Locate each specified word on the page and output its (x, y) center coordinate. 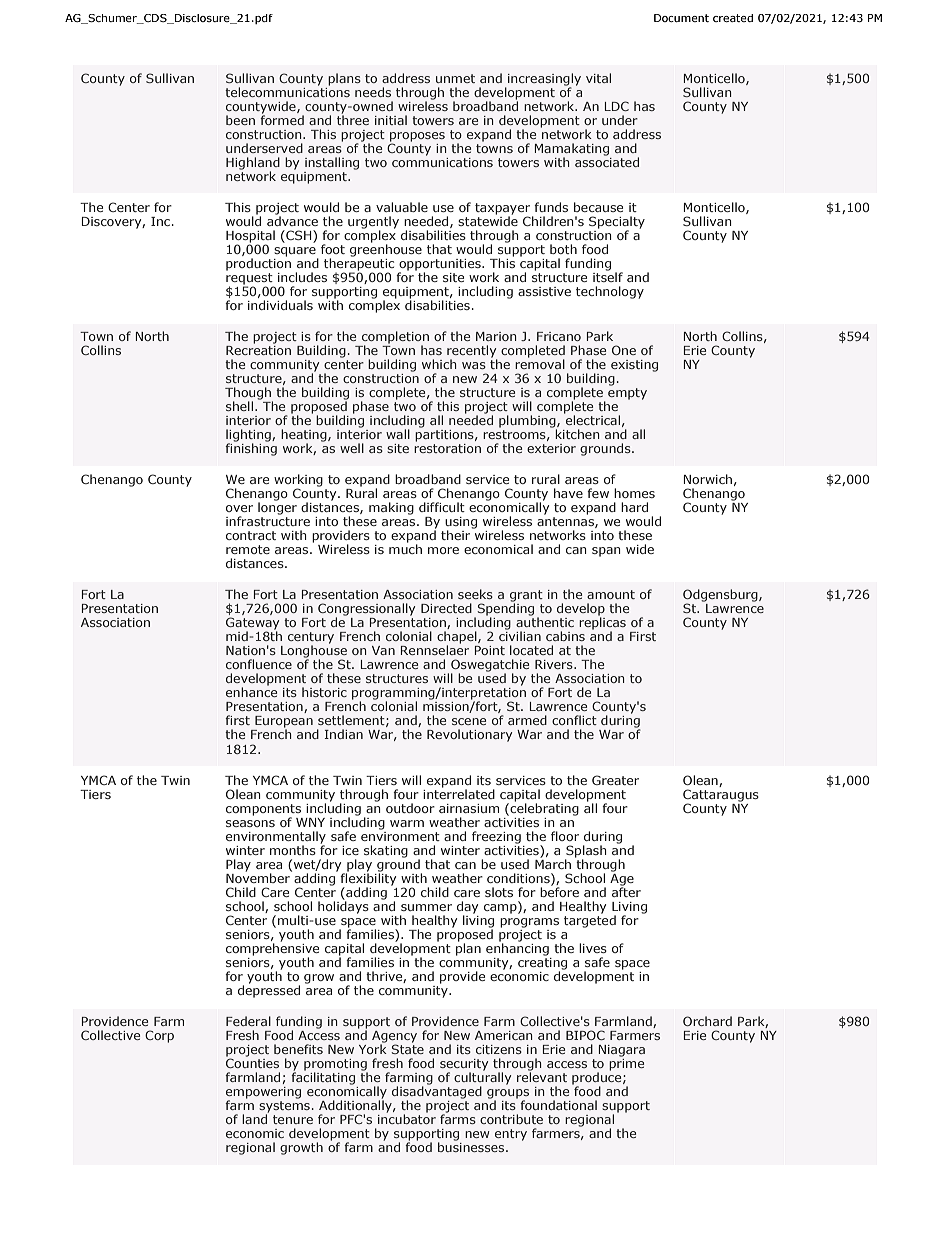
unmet (455, 78)
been (240, 120)
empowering (263, 1094)
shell (239, 406)
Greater (615, 780)
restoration (447, 447)
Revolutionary (469, 735)
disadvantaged (437, 1092)
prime (626, 1063)
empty (627, 394)
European (284, 723)
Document (681, 18)
